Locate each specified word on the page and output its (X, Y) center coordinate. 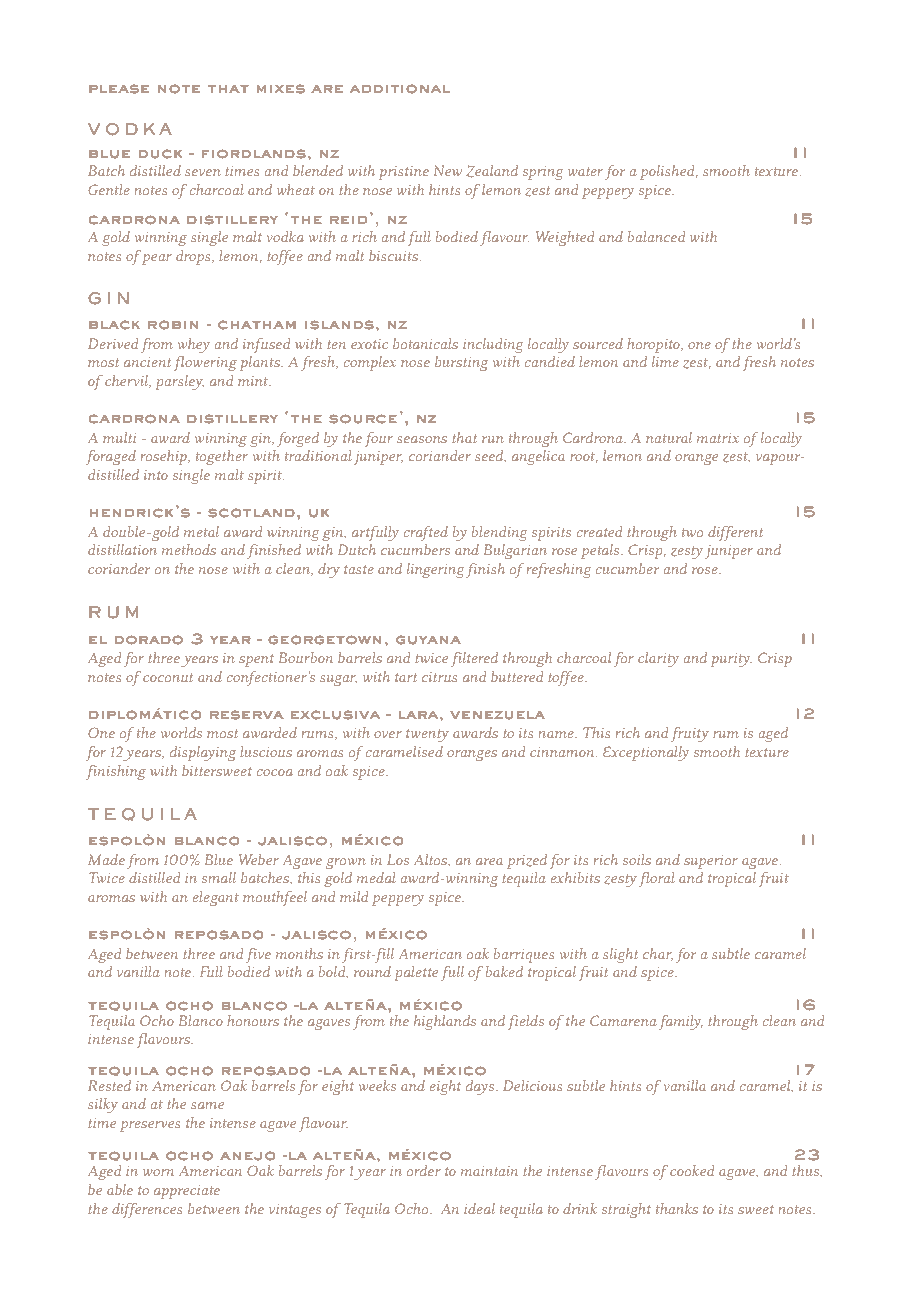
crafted (425, 533)
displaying (203, 753)
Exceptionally (646, 753)
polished (668, 172)
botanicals (425, 343)
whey (193, 345)
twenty (427, 735)
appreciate (187, 1192)
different (735, 533)
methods (189, 549)
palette (416, 973)
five (258, 955)
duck (160, 154)
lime (665, 361)
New (448, 170)
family (681, 1022)
